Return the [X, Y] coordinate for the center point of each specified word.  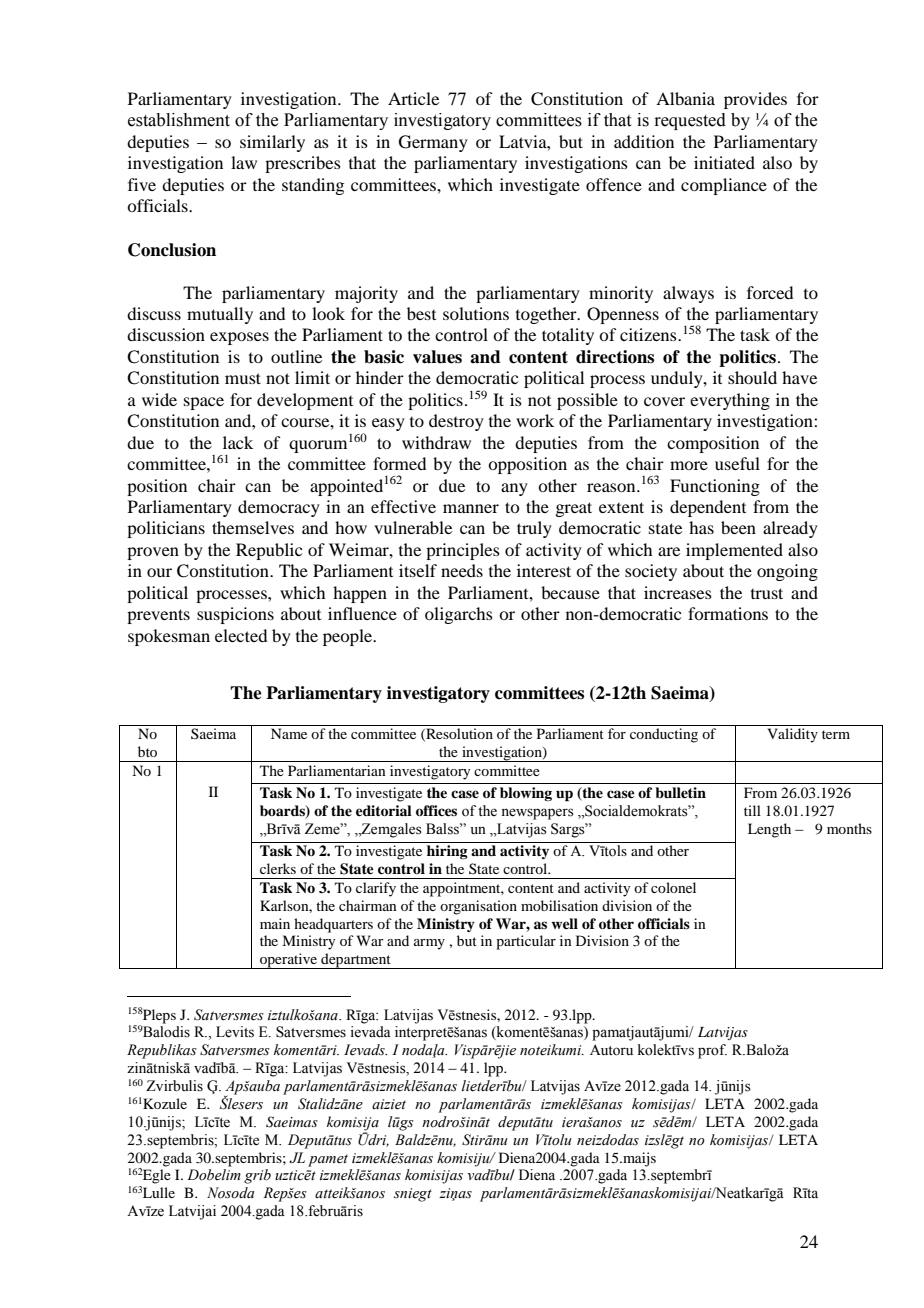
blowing [526, 794]
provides [755, 100]
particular [526, 942]
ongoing [787, 572]
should [752, 377]
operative [289, 961]
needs [462, 570]
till [752, 810]
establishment [179, 120]
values [437, 357]
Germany [433, 143]
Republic [269, 551]
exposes [239, 338]
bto [147, 751]
